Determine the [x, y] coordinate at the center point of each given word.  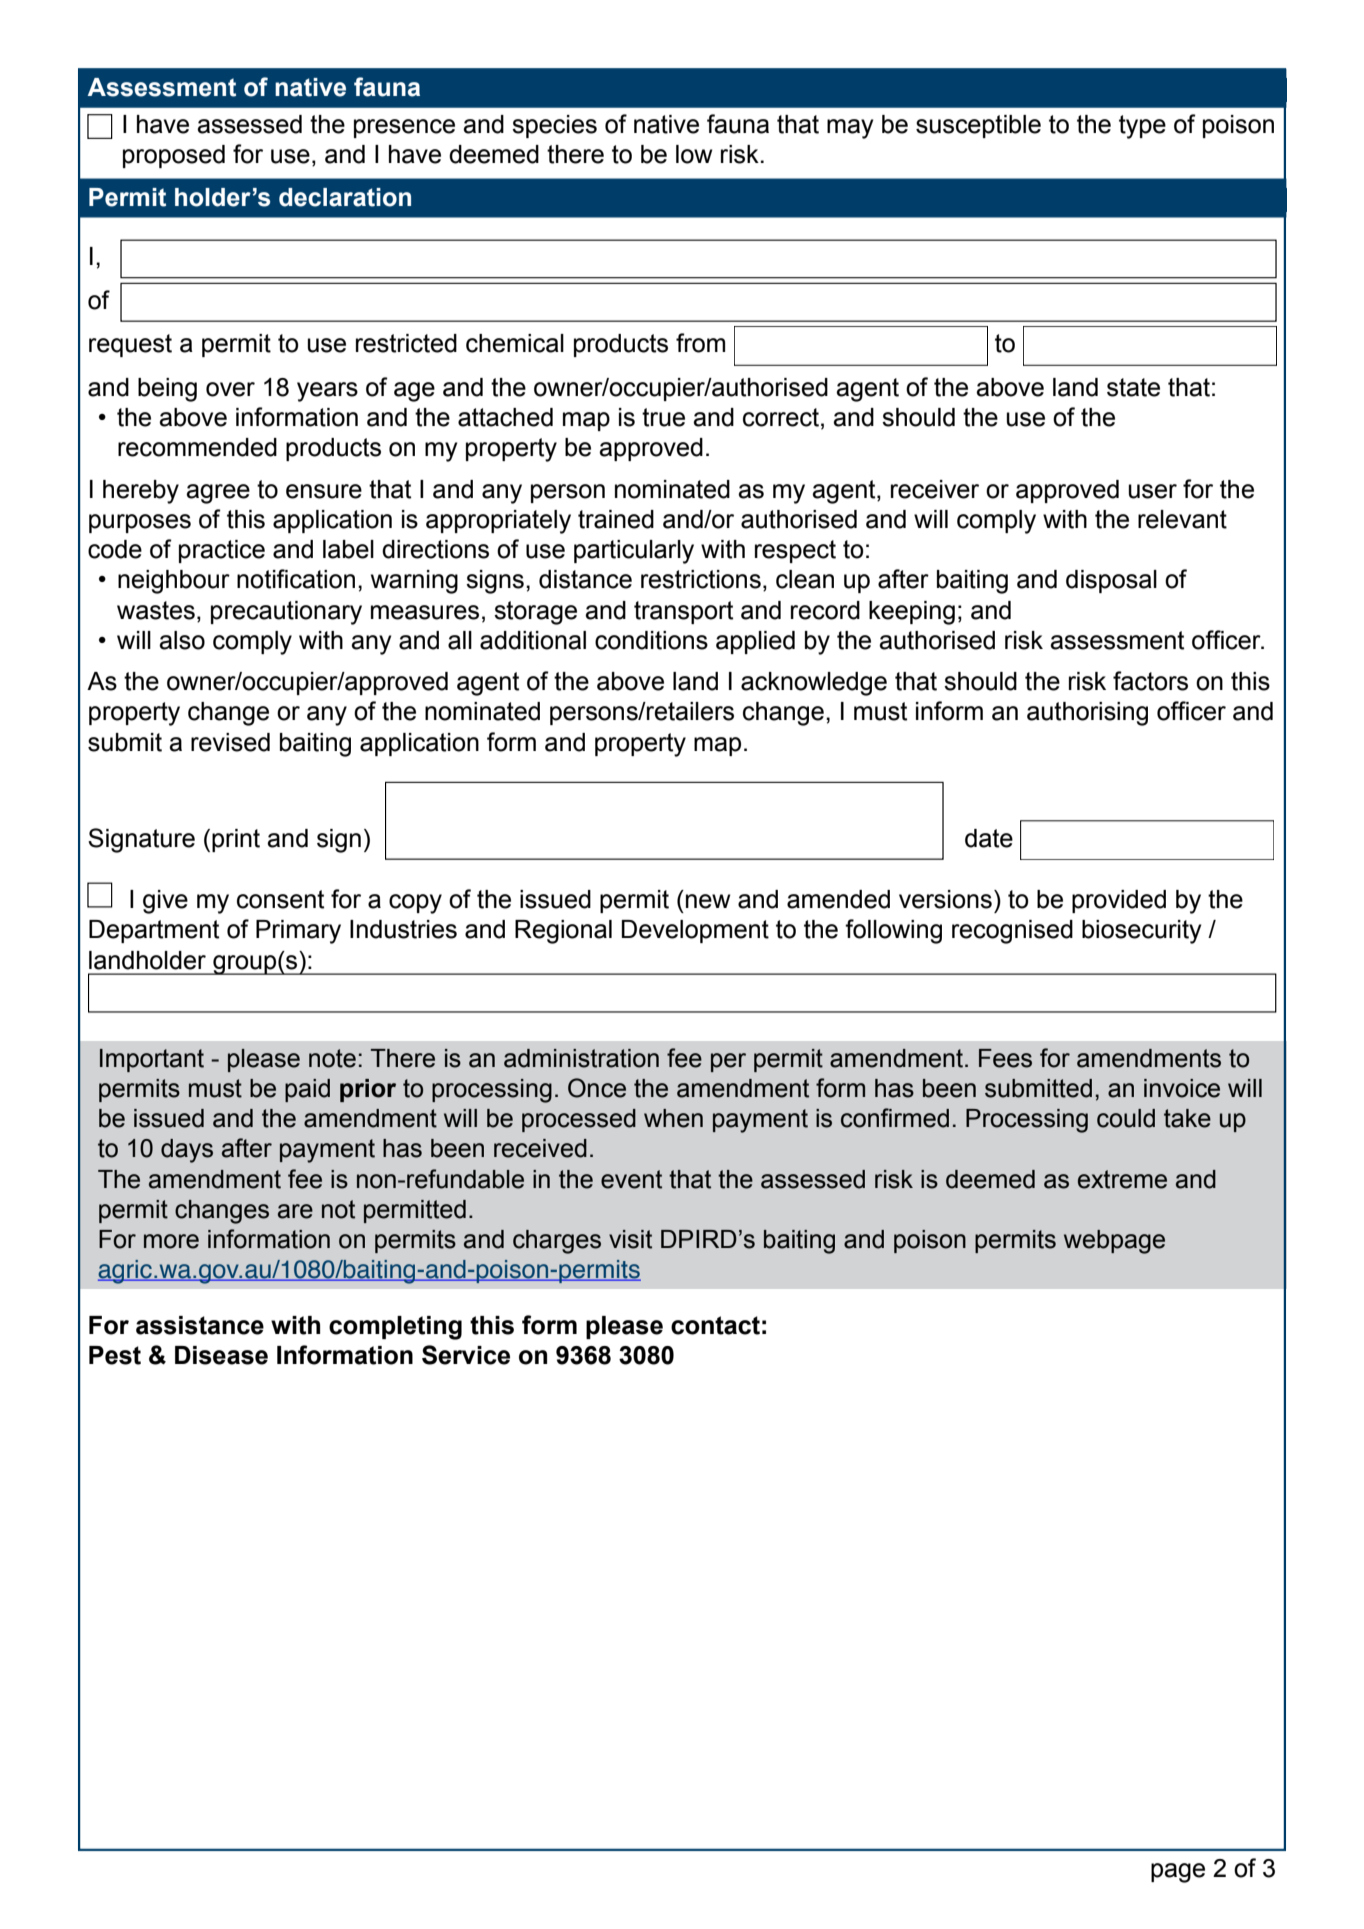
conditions [651, 640]
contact [715, 1325]
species [554, 126]
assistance [200, 1325]
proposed [174, 156]
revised [230, 742]
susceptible [978, 126]
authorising [1087, 714]
